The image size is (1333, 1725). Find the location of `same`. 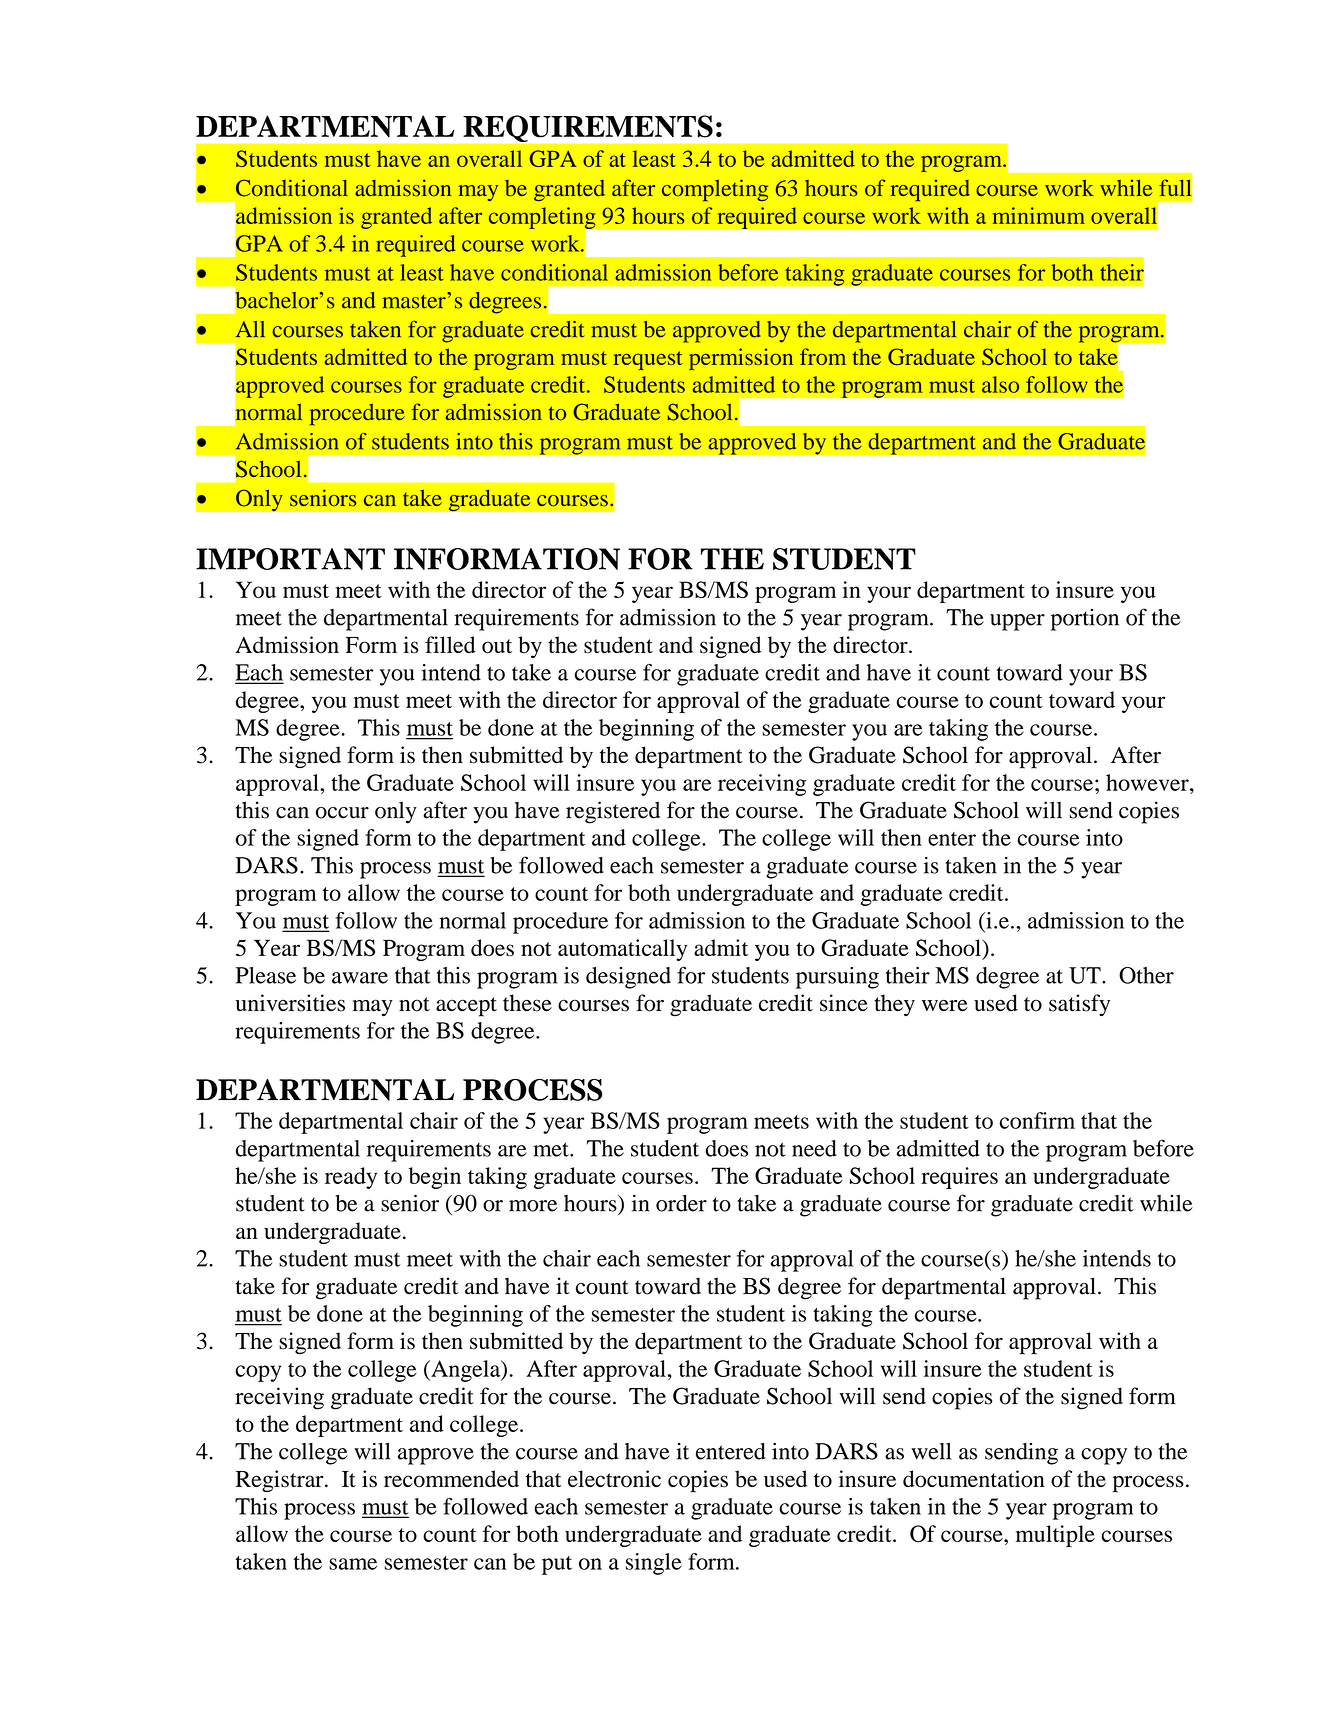

same is located at coordinates (353, 1564).
